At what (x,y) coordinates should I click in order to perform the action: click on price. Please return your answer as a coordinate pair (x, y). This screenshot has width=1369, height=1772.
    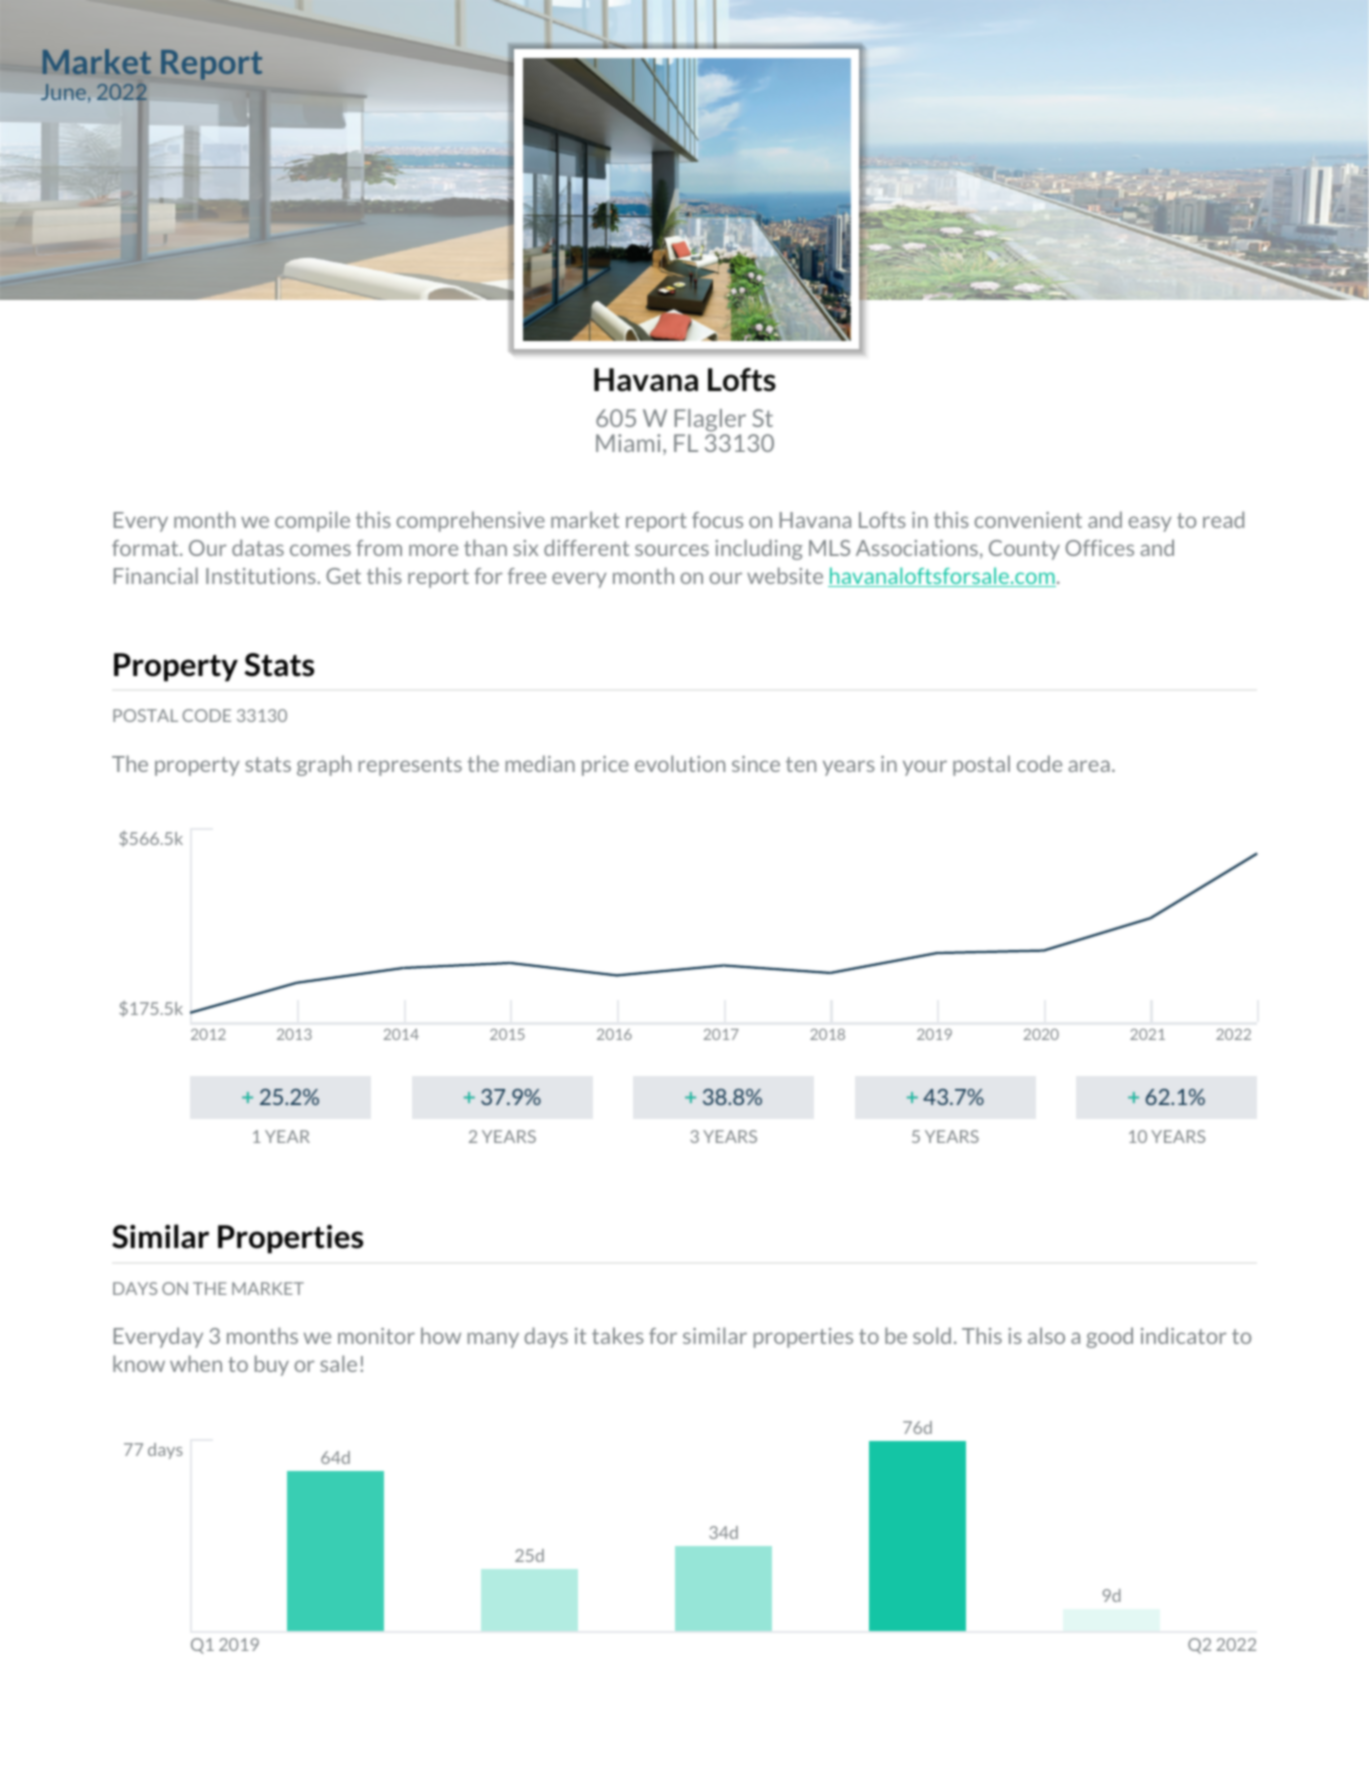
    Looking at the image, I should click on (605, 766).
